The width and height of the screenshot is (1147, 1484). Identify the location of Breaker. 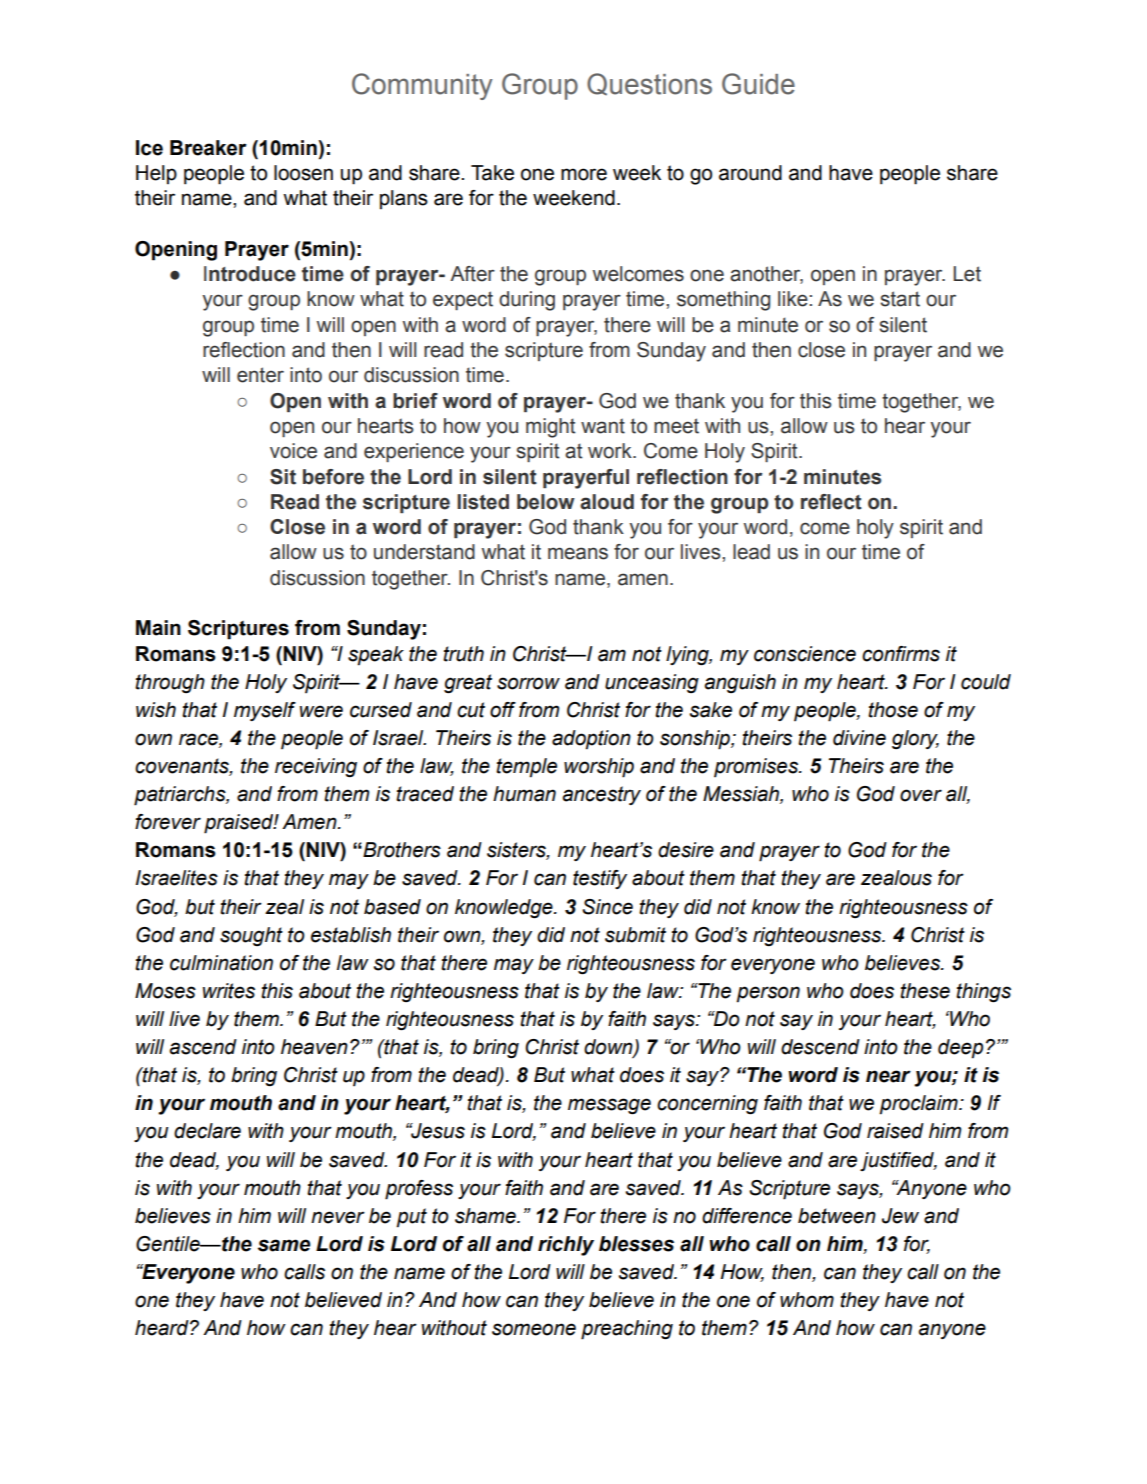
(208, 148).
